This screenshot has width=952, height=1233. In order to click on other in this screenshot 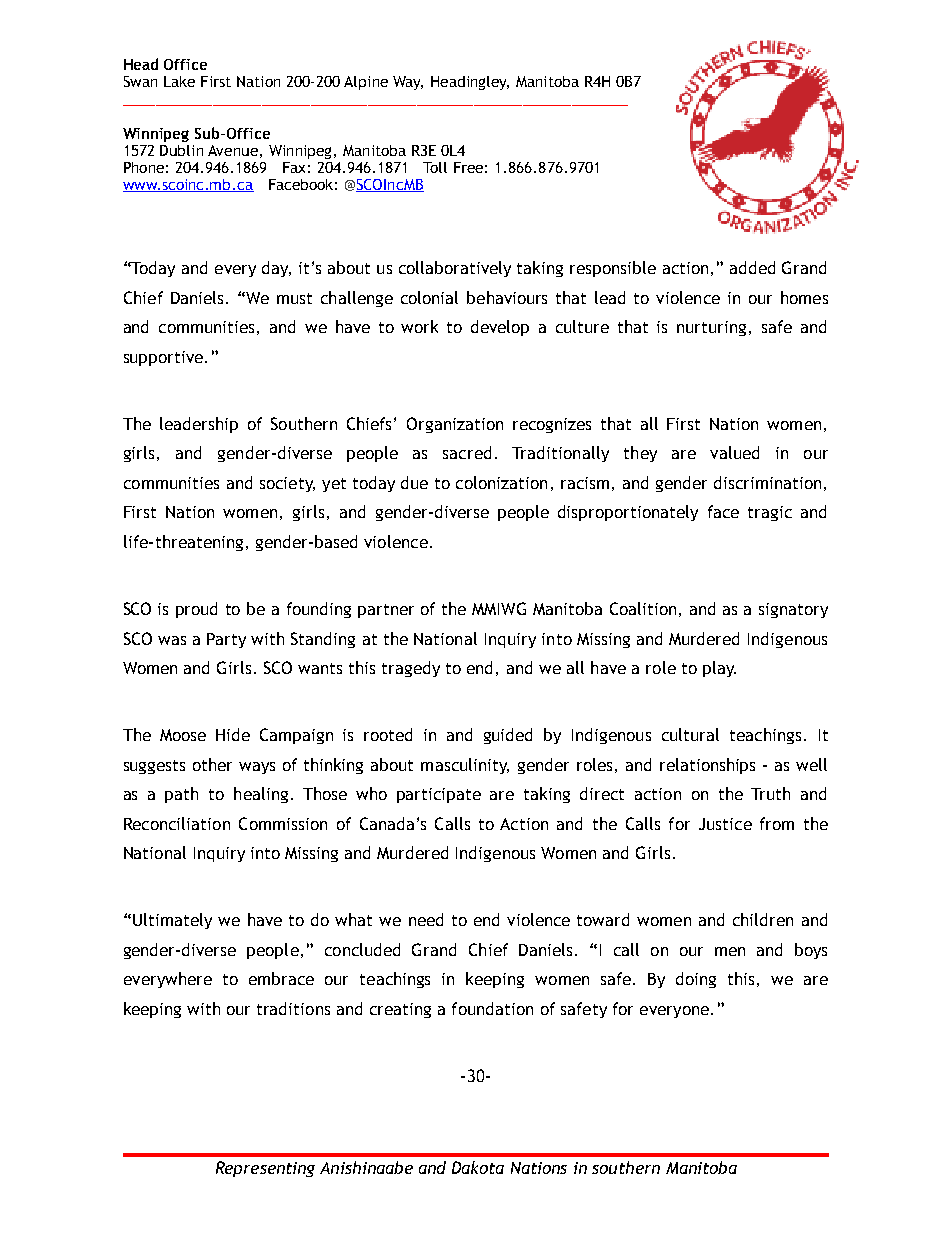, I will do `click(212, 764)`.
